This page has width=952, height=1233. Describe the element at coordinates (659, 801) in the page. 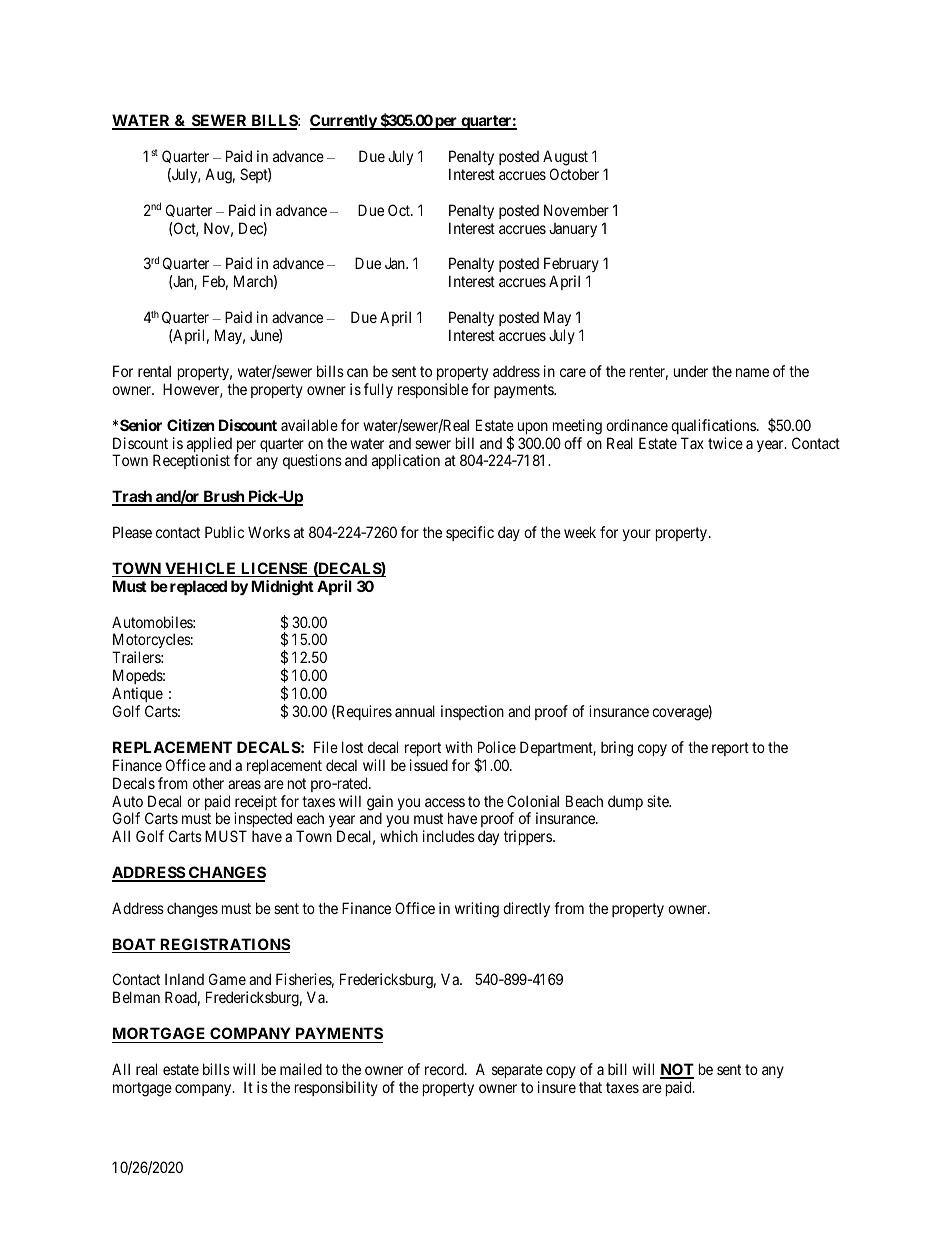

I see `site` at that location.
